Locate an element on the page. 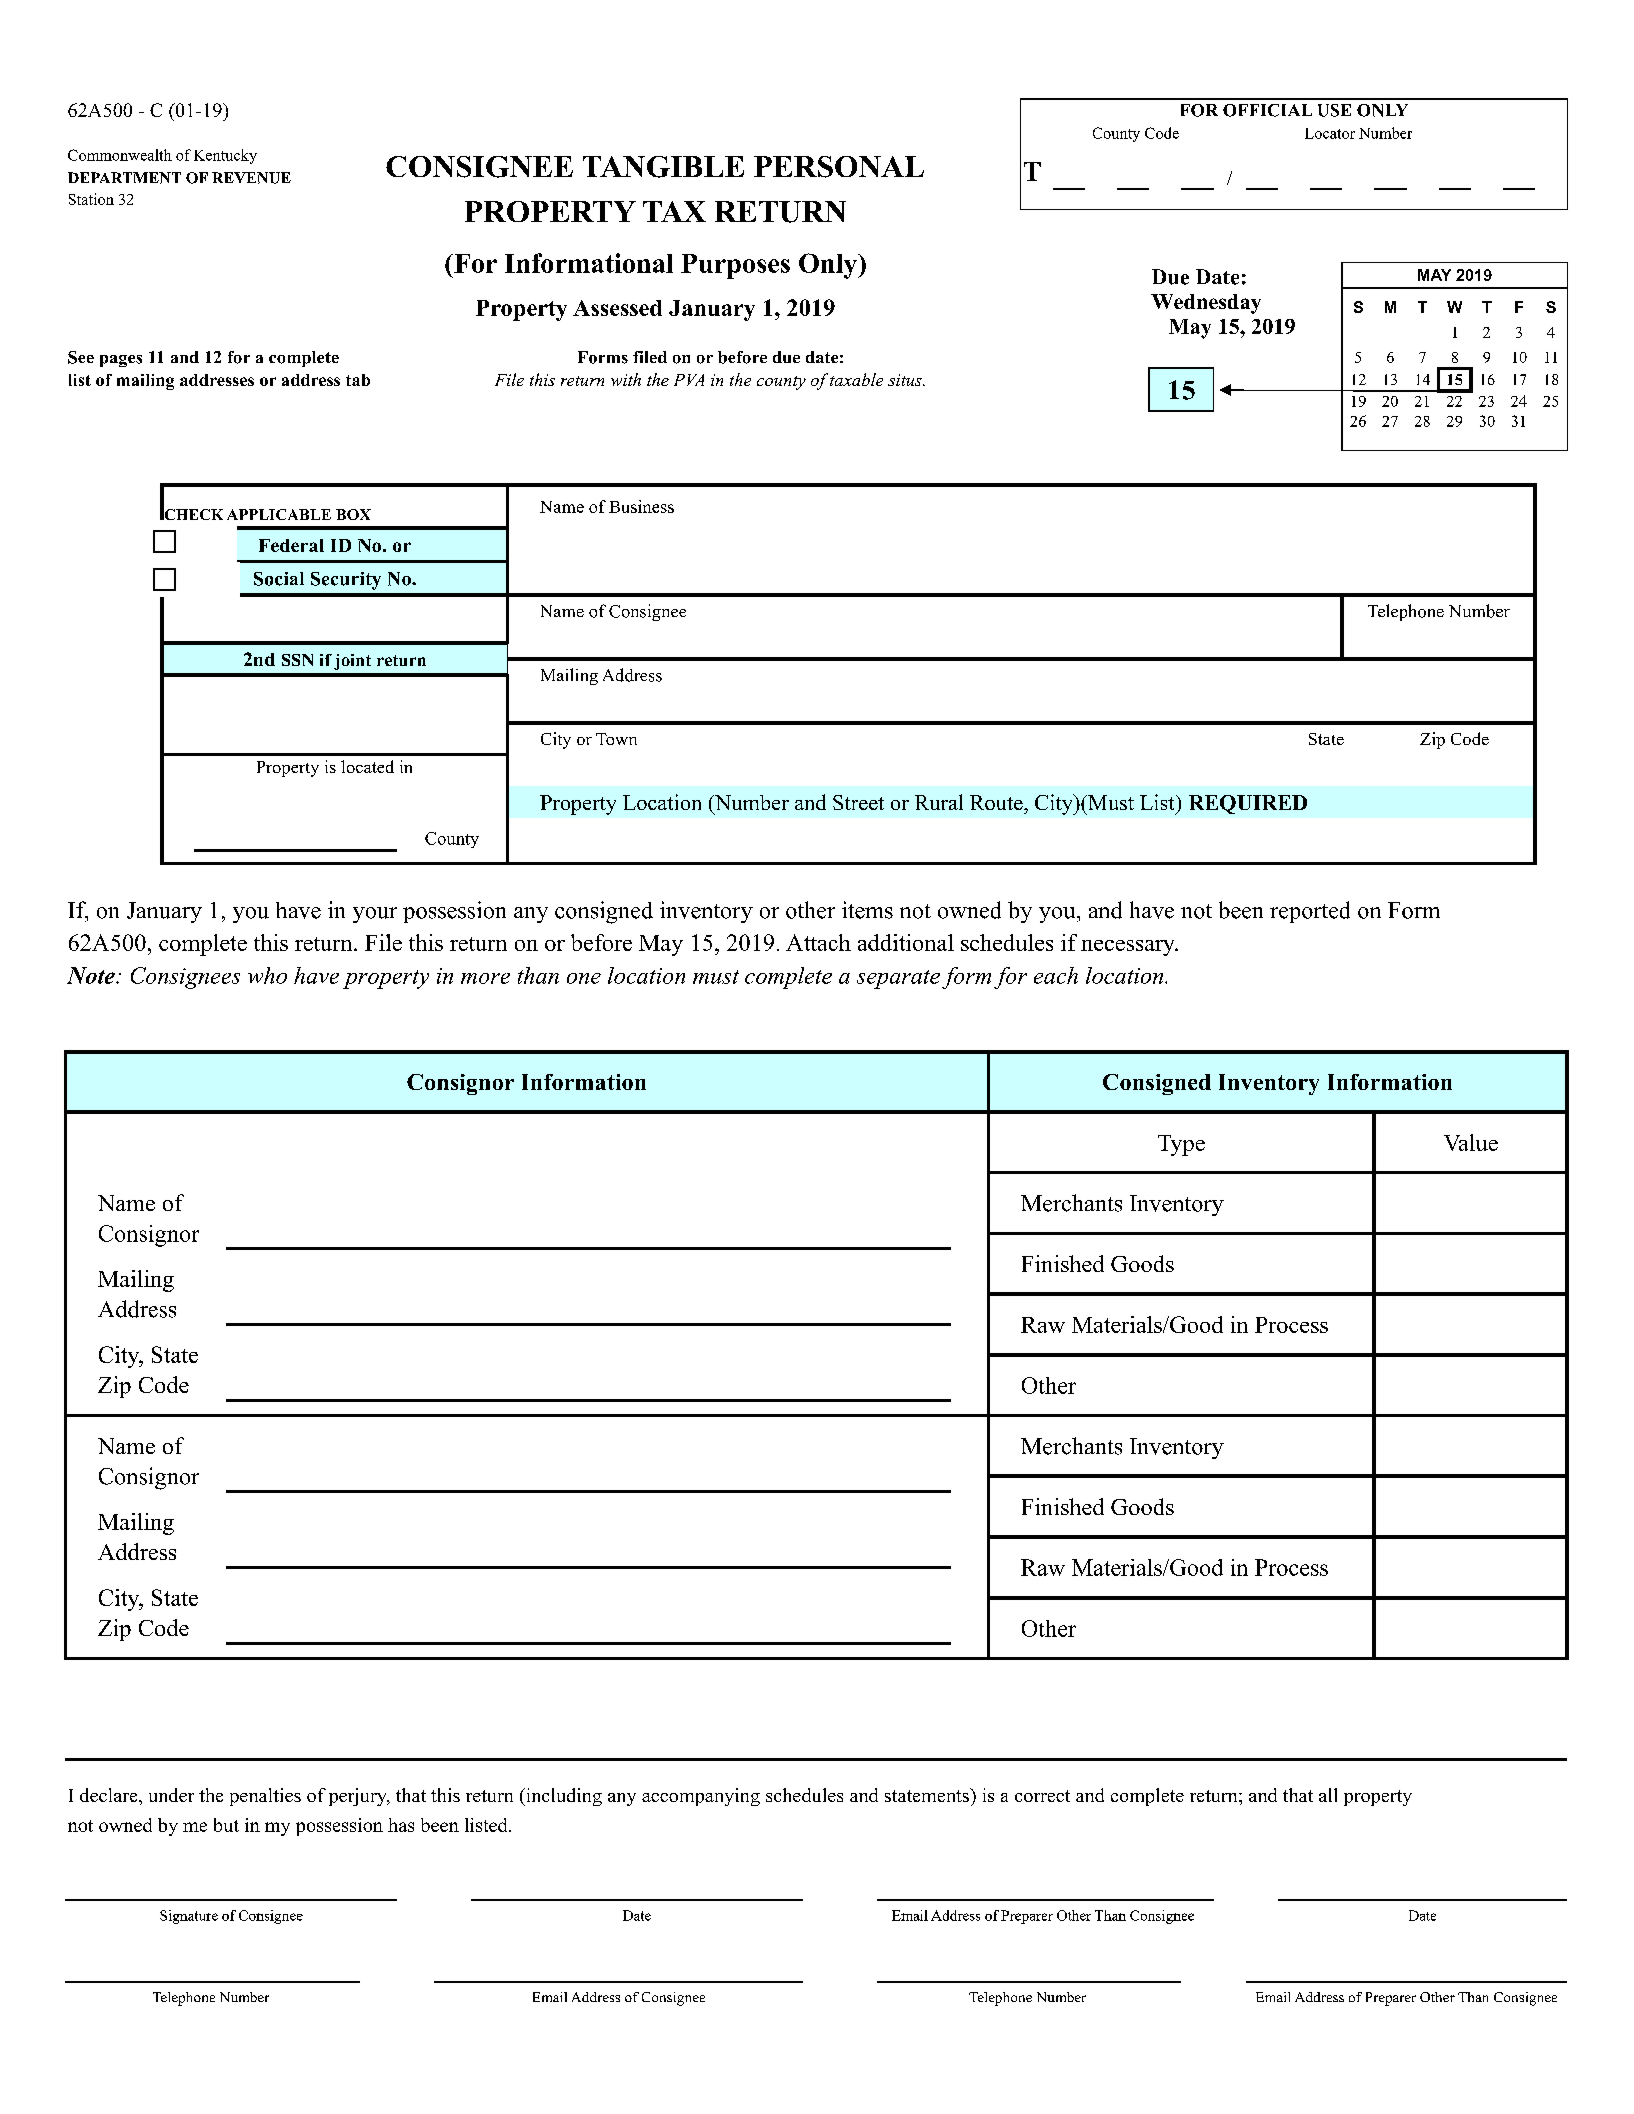  REQUIRED is located at coordinates (1248, 804).
